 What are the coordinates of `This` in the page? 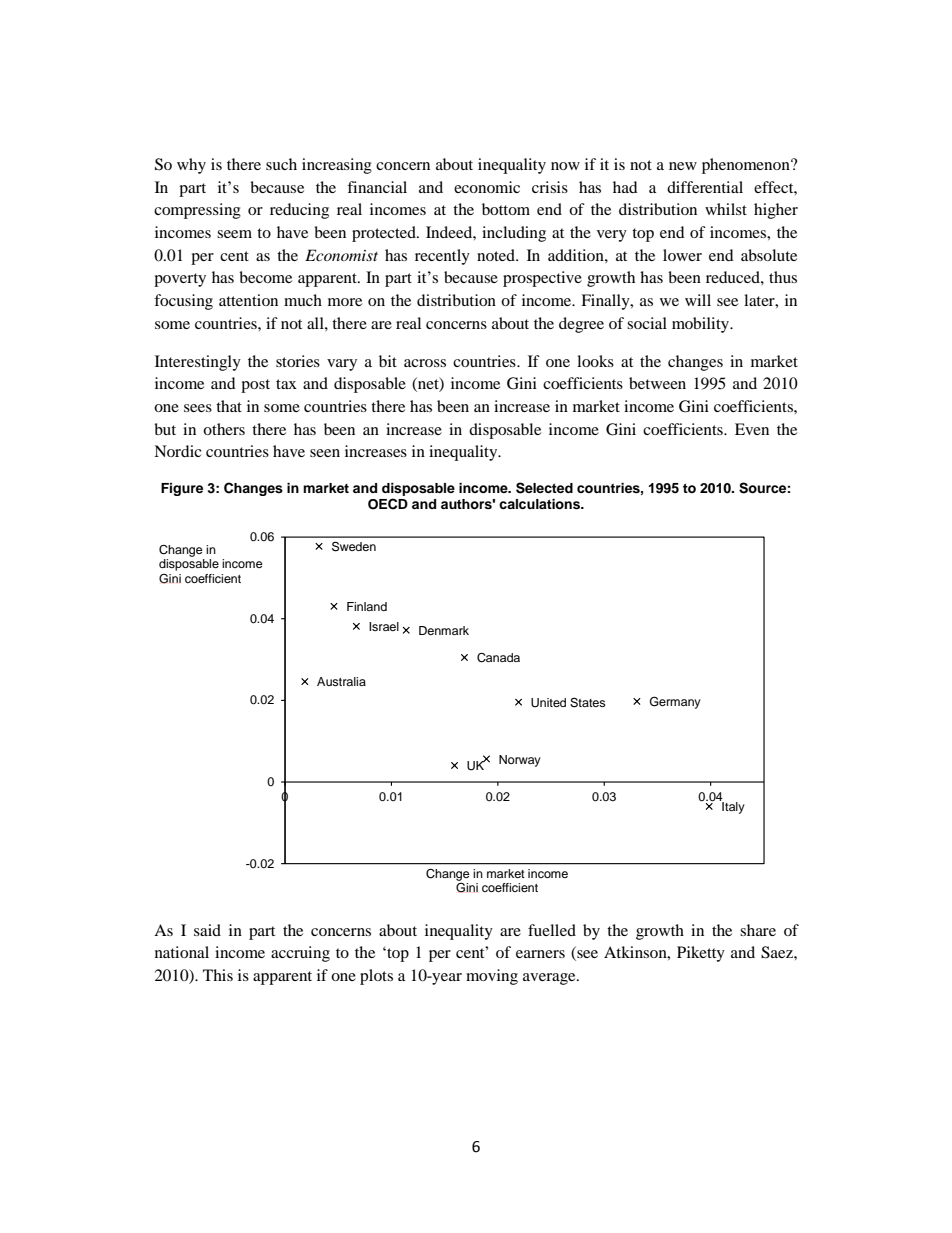 It's located at (218, 975).
